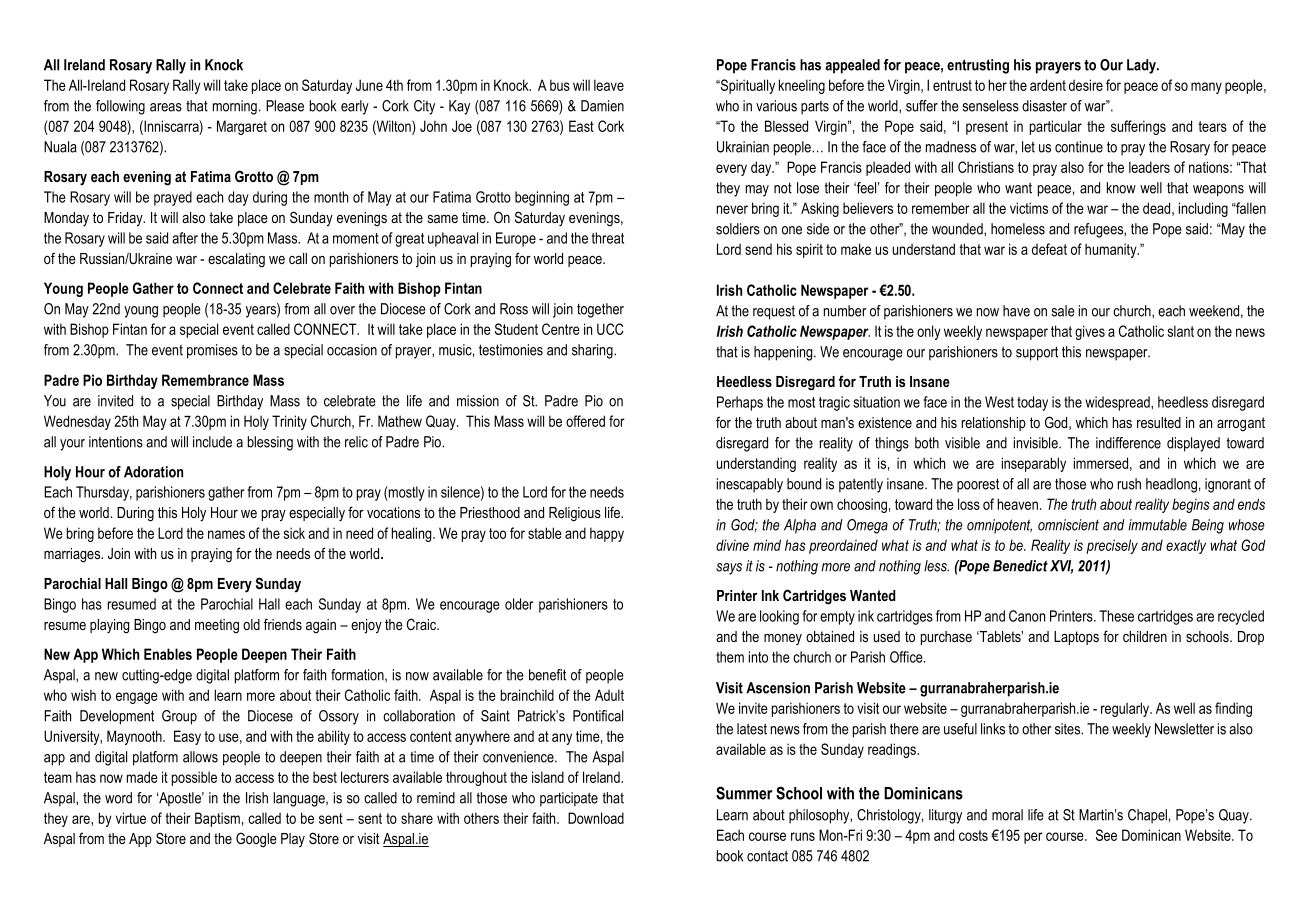  What do you see at coordinates (1090, 332) in the document?
I see `gives` at bounding box center [1090, 332].
